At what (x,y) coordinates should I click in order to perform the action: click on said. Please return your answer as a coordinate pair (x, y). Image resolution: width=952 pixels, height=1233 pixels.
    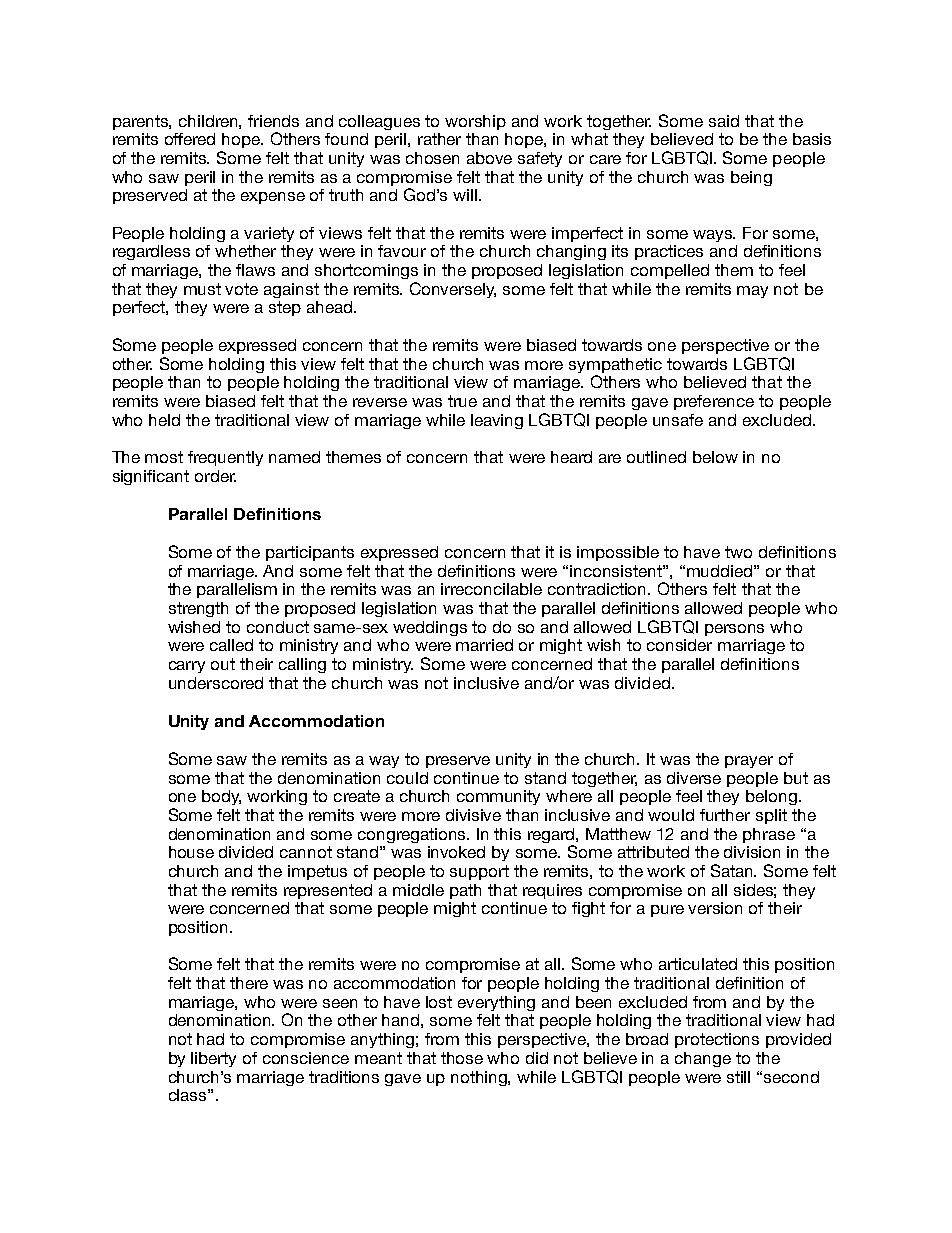
    Looking at the image, I should click on (724, 121).
